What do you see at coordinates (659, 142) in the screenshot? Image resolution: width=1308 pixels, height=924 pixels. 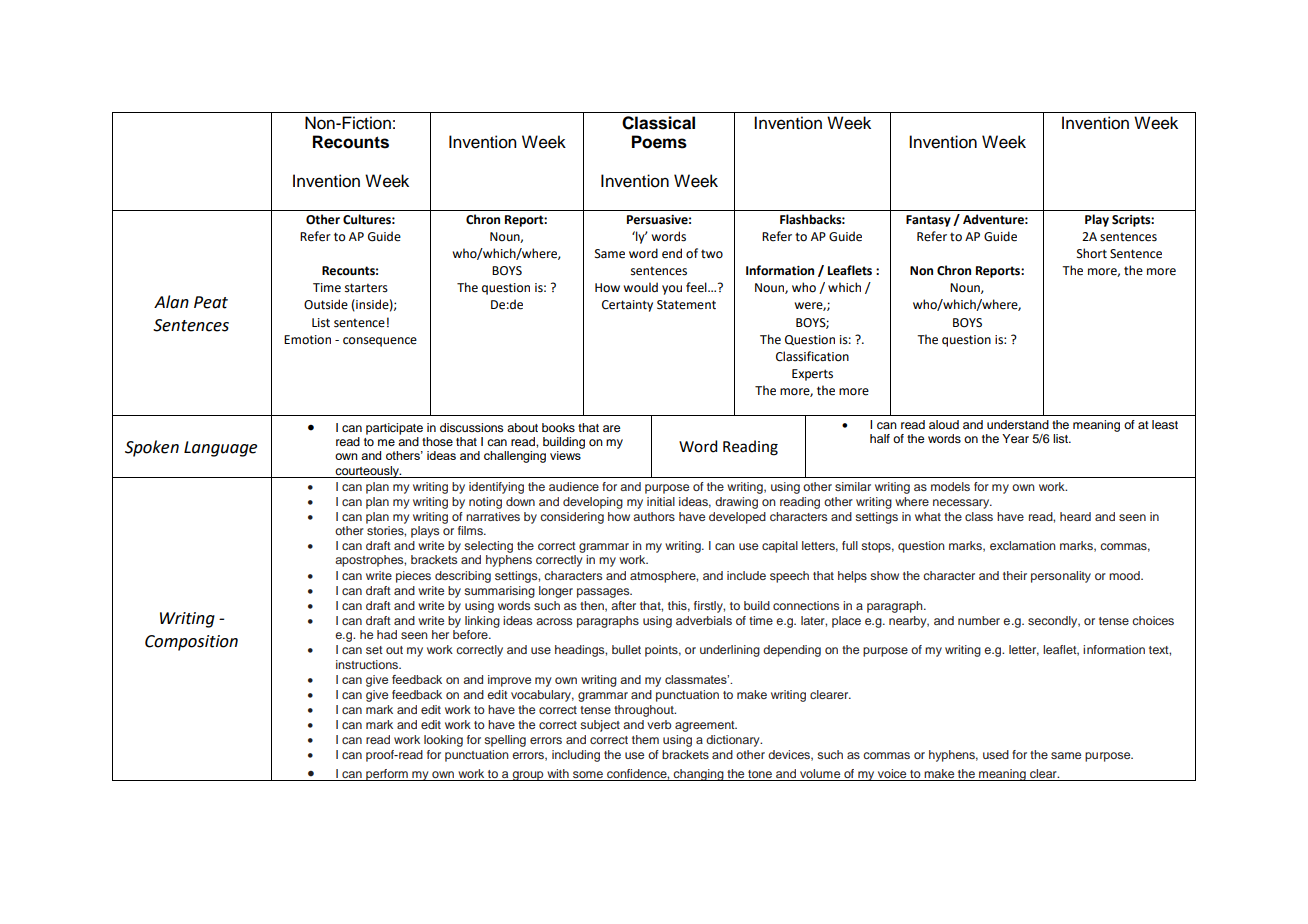 I see `Poems` at bounding box center [659, 142].
